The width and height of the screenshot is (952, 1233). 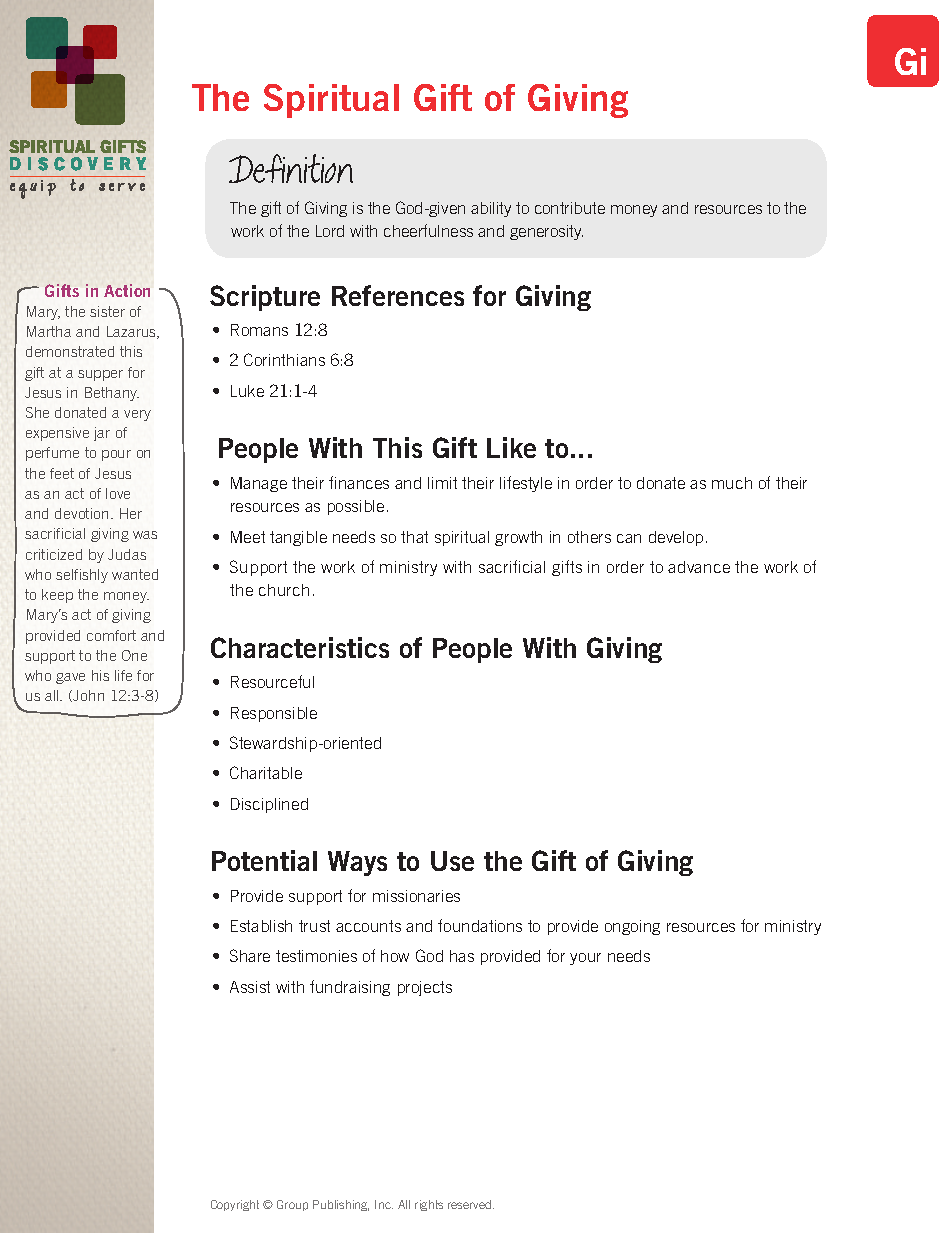 What do you see at coordinates (127, 290) in the screenshot?
I see `Action` at bounding box center [127, 290].
